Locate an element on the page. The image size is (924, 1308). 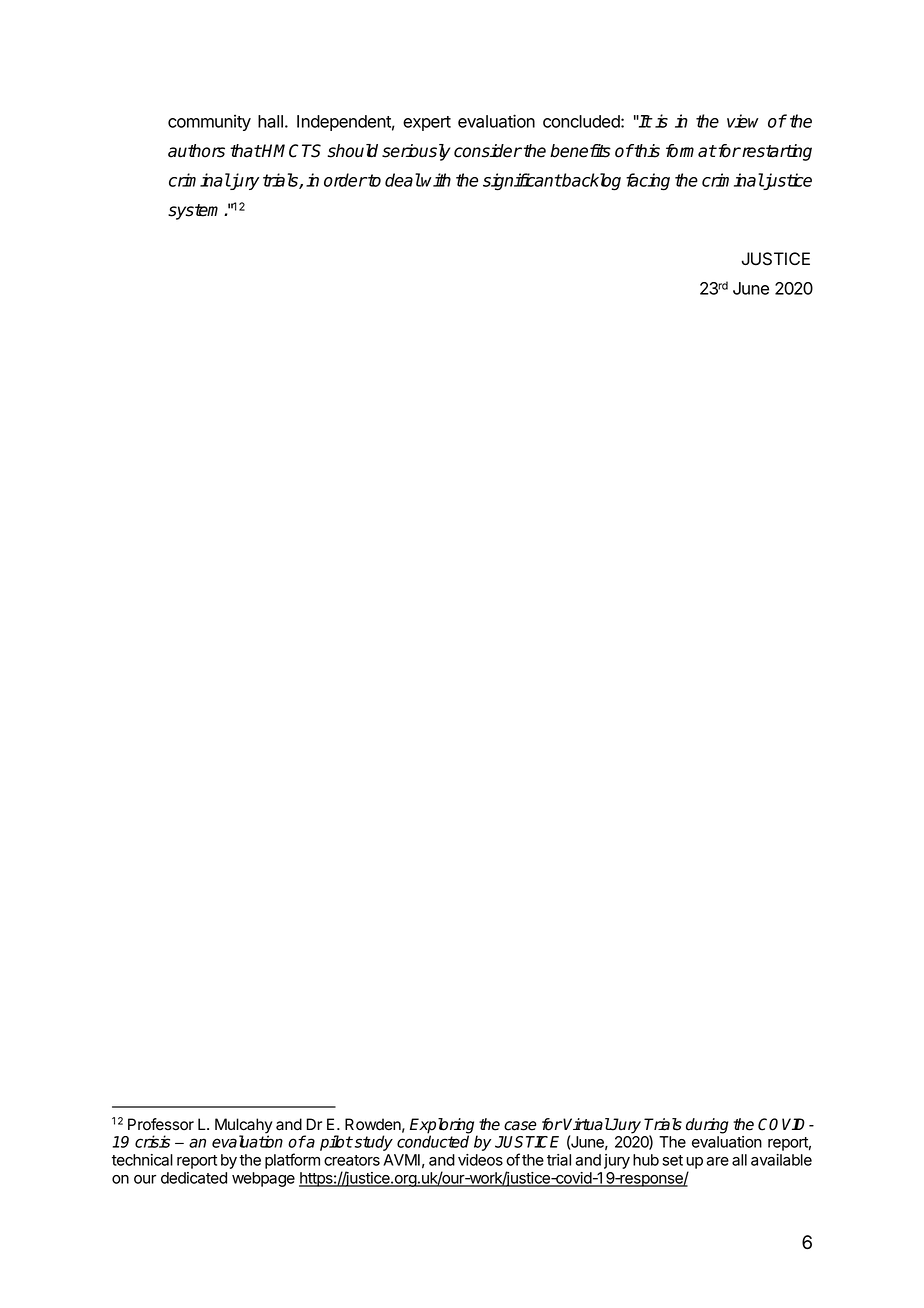
videos is located at coordinates (480, 1160).
